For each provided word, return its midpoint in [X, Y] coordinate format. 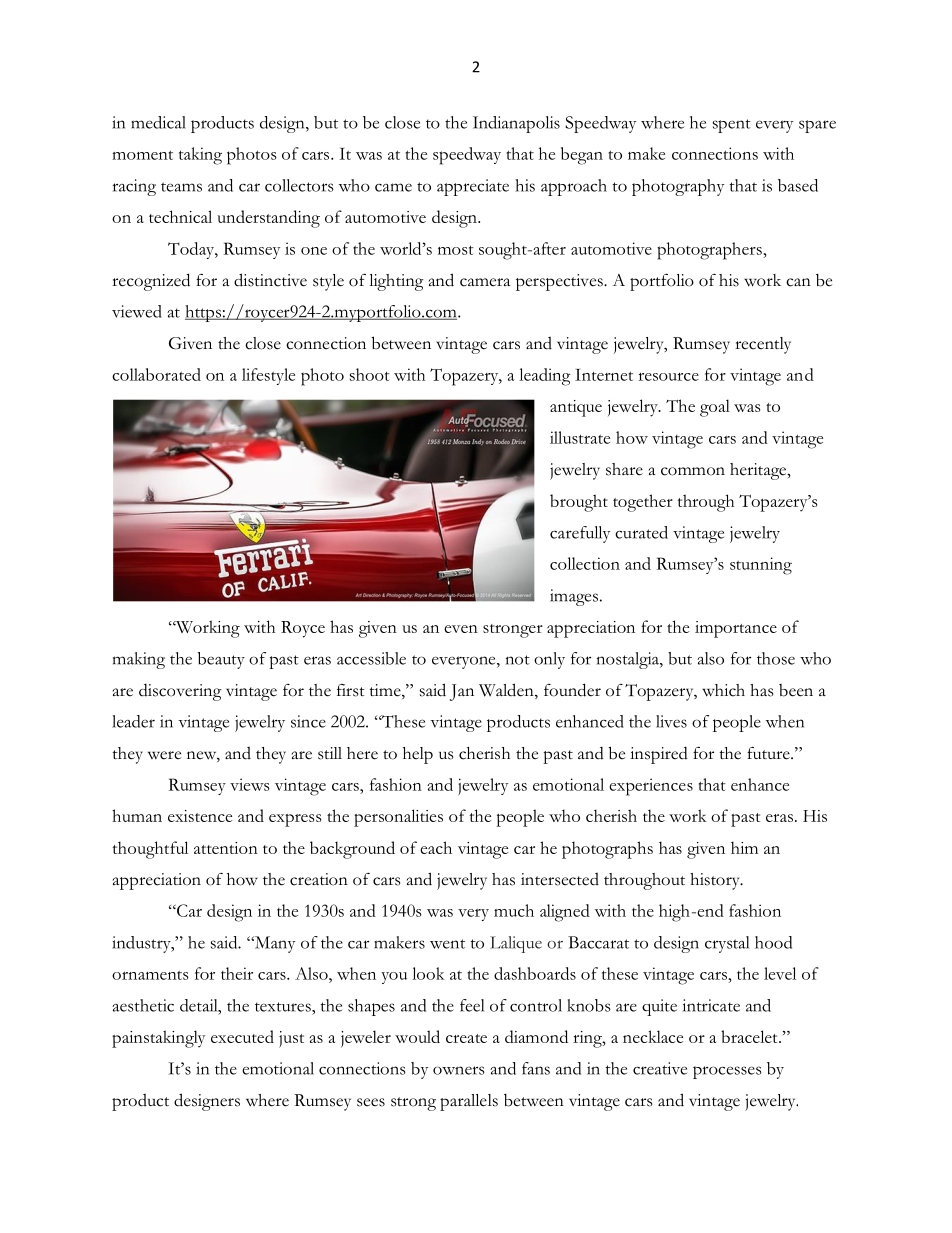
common [693, 471]
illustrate [580, 437]
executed [242, 1036]
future [769, 753]
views [250, 784]
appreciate [473, 187]
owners [459, 1070]
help [418, 755]
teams [181, 187]
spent [732, 126]
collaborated [156, 374]
